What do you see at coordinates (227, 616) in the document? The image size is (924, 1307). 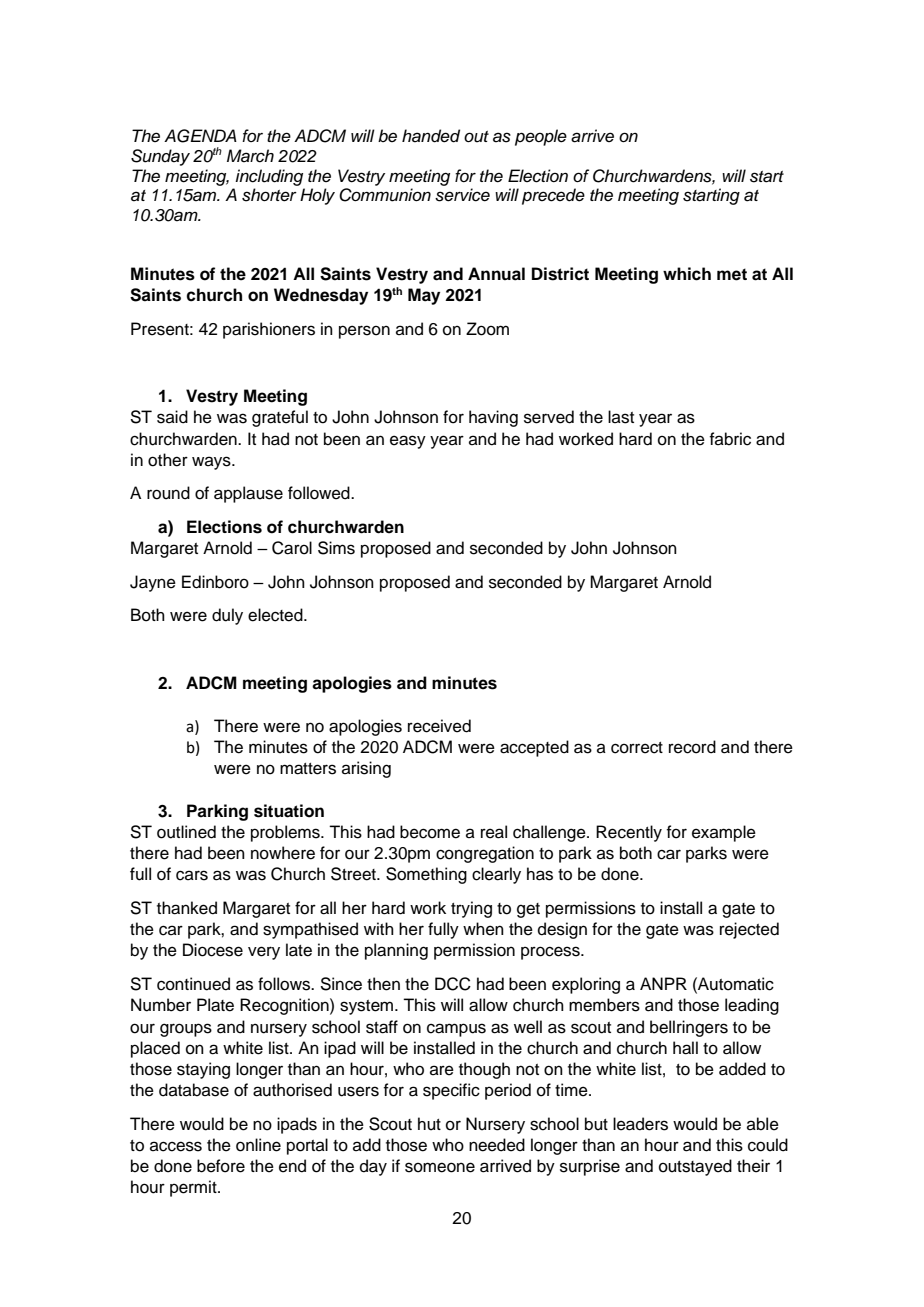 I see `duly` at bounding box center [227, 616].
